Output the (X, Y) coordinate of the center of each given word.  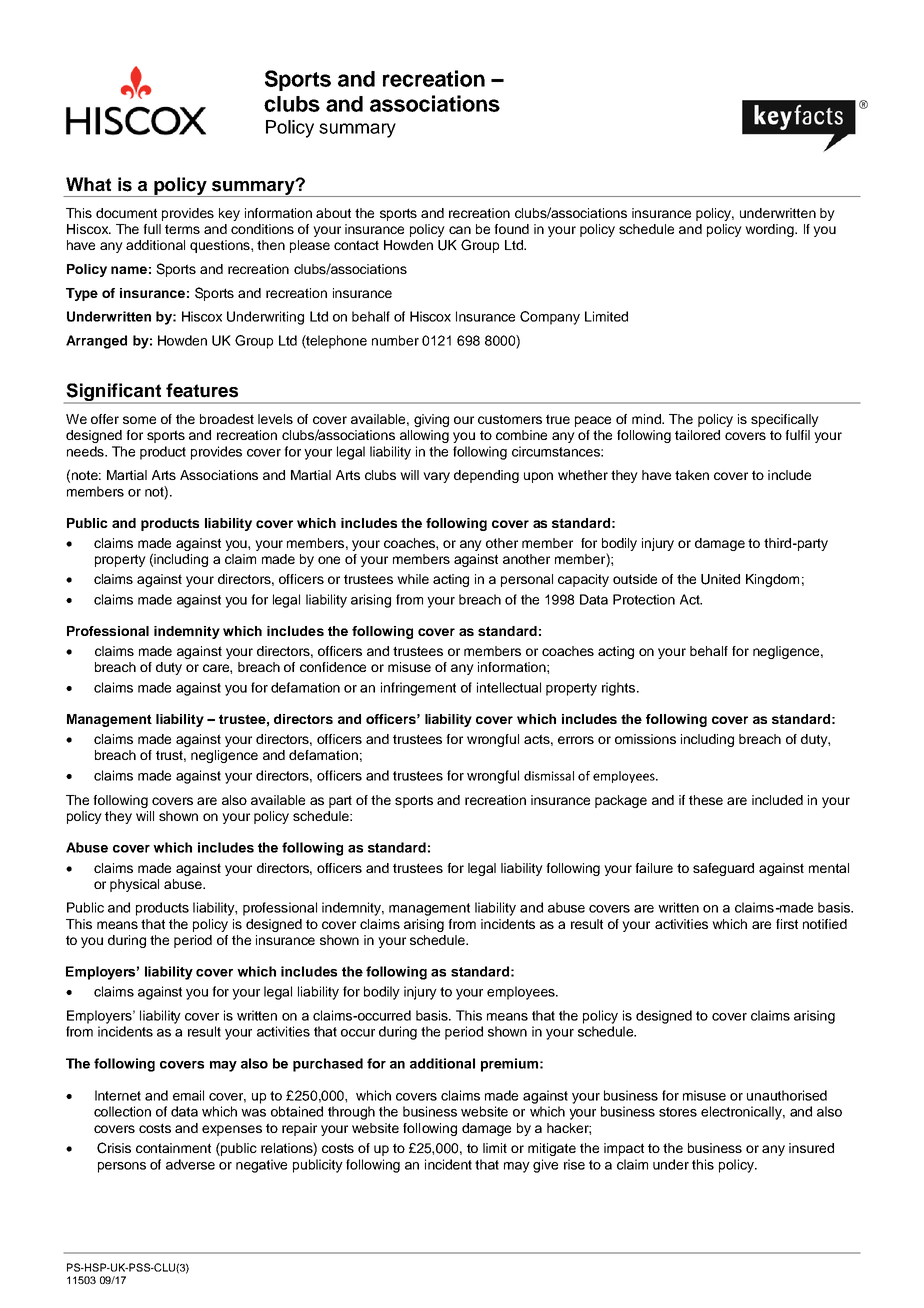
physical (134, 885)
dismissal (549, 776)
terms (182, 229)
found (511, 229)
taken (692, 475)
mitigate (552, 1149)
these (706, 800)
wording (770, 230)
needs (86, 451)
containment (173, 1148)
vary (436, 477)
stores (678, 1112)
